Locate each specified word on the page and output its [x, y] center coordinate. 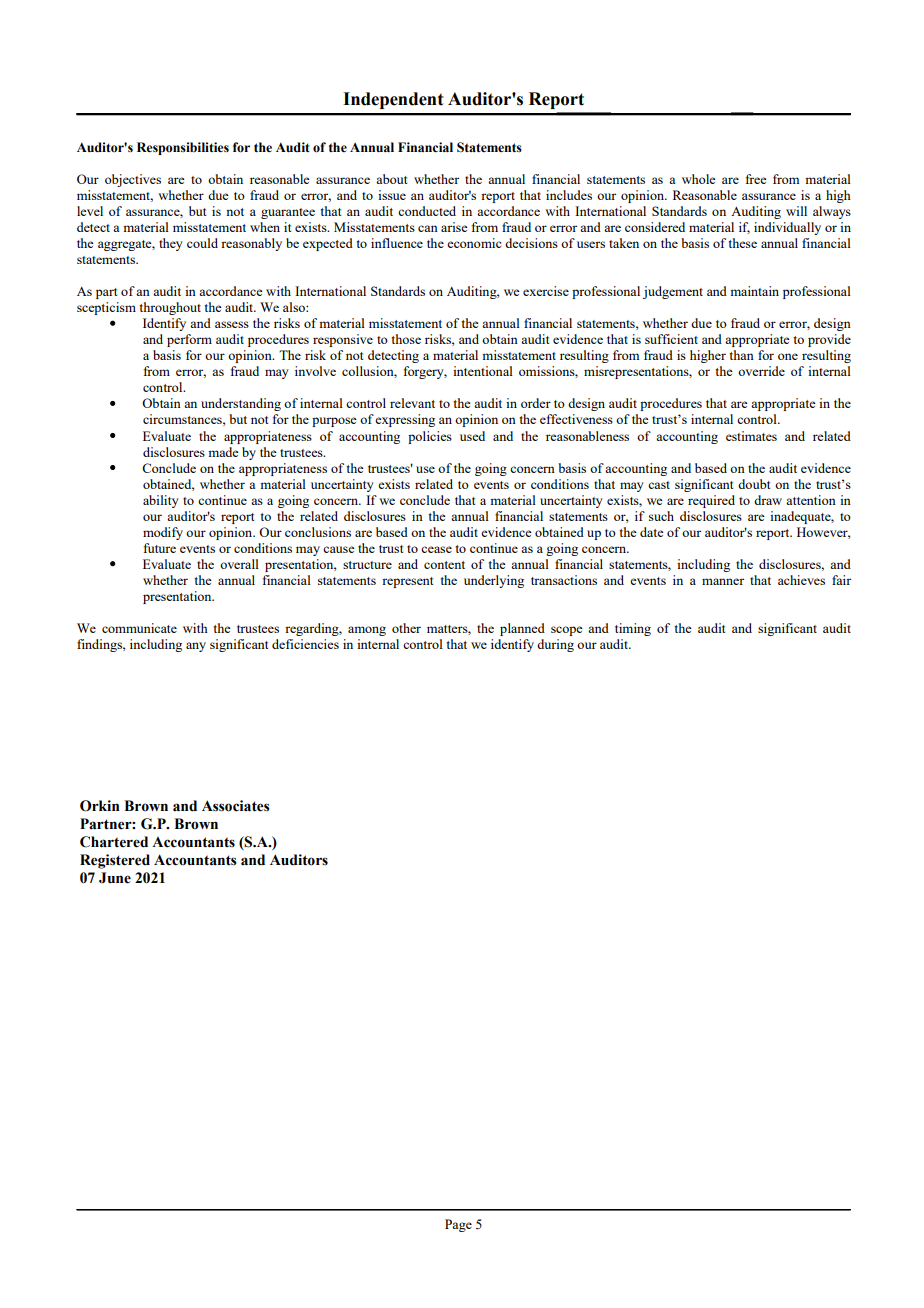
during [555, 645]
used [472, 436]
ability [161, 501]
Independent [393, 100]
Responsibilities [183, 148]
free [756, 179]
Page [458, 1225]
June [115, 878]
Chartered [114, 842]
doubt [754, 484]
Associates [236, 806]
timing [633, 629]
